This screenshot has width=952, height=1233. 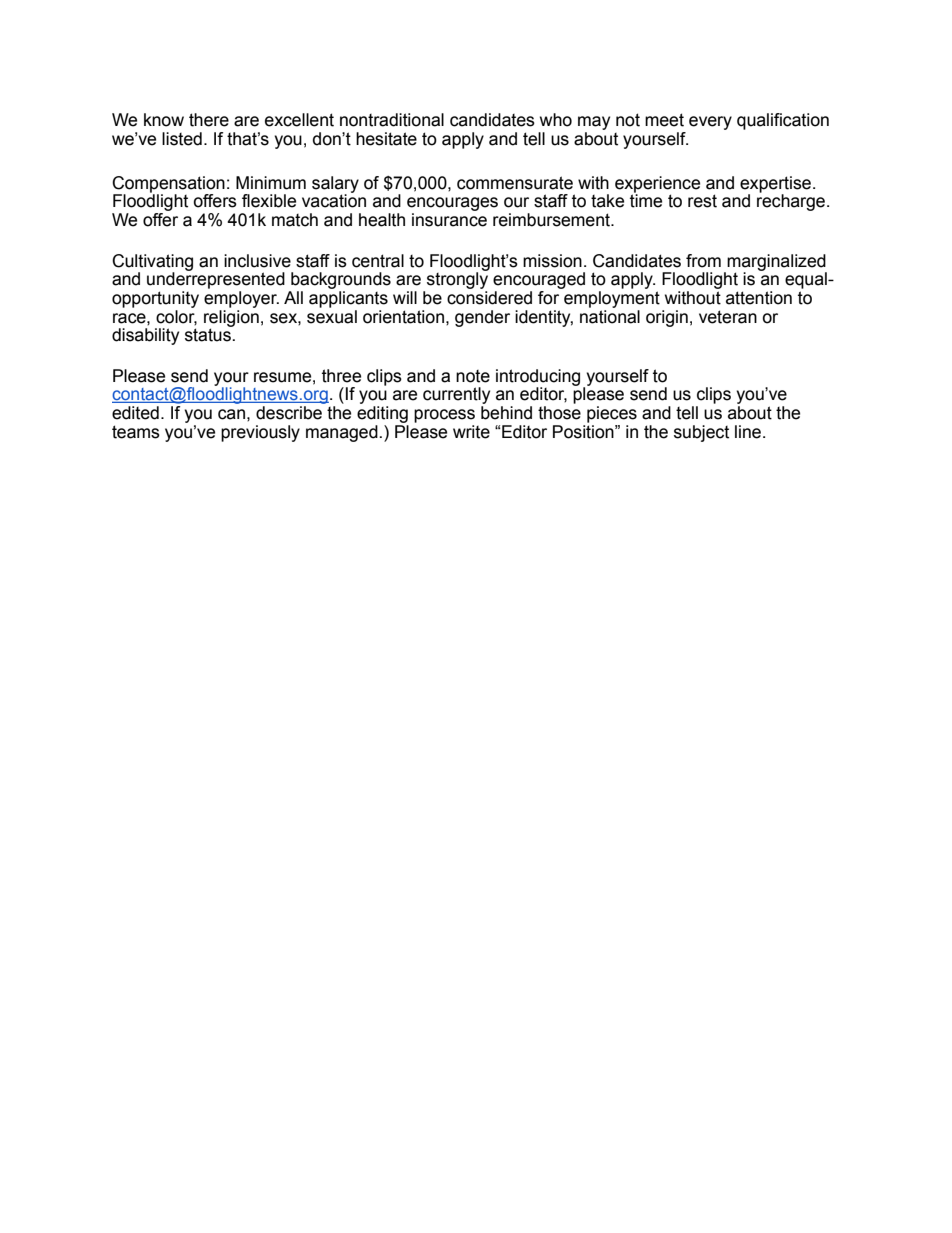 What do you see at coordinates (216, 279) in the screenshot?
I see `underrepresented` at bounding box center [216, 279].
